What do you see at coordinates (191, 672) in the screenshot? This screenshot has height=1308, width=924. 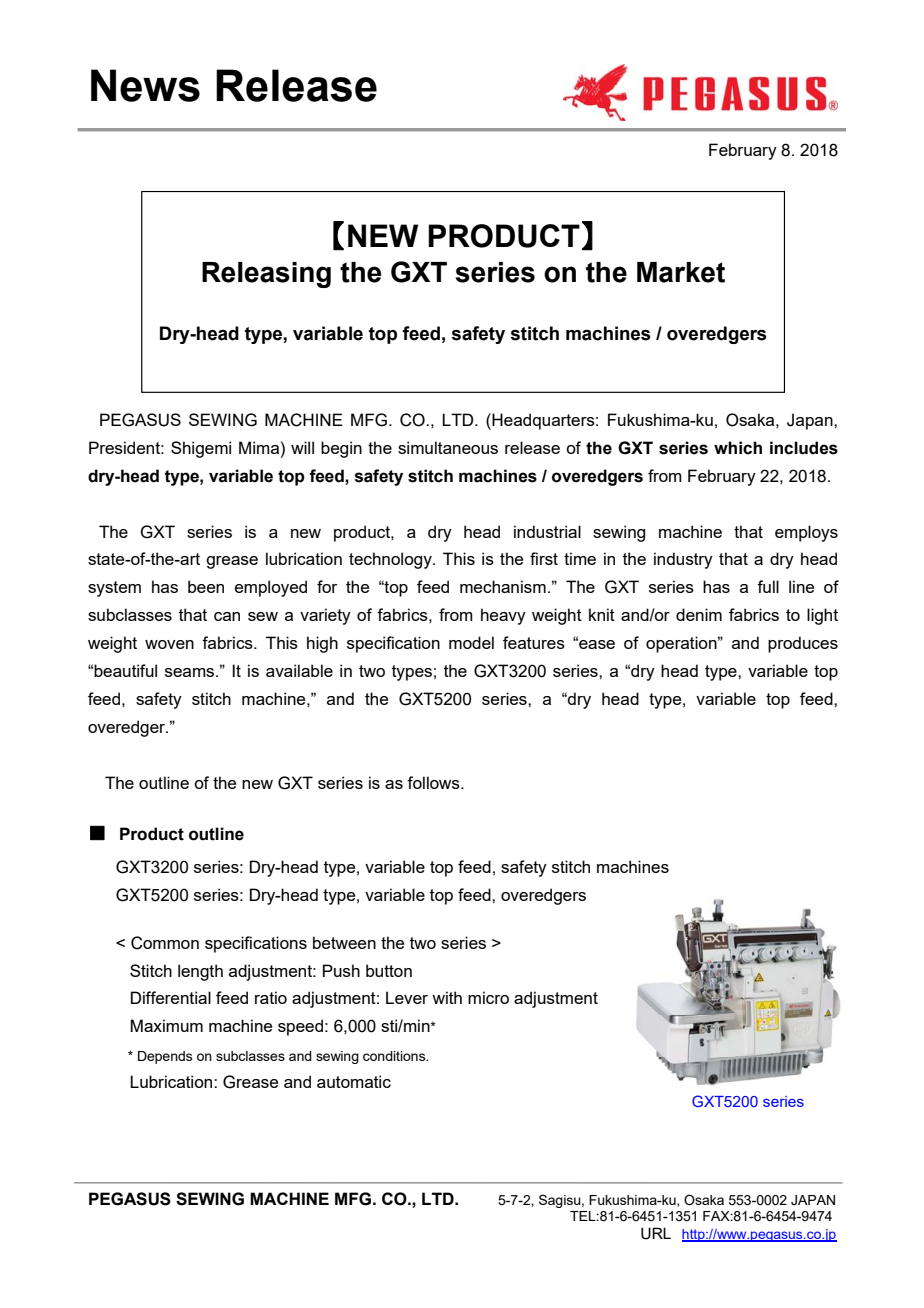 I see `seams` at bounding box center [191, 672].
